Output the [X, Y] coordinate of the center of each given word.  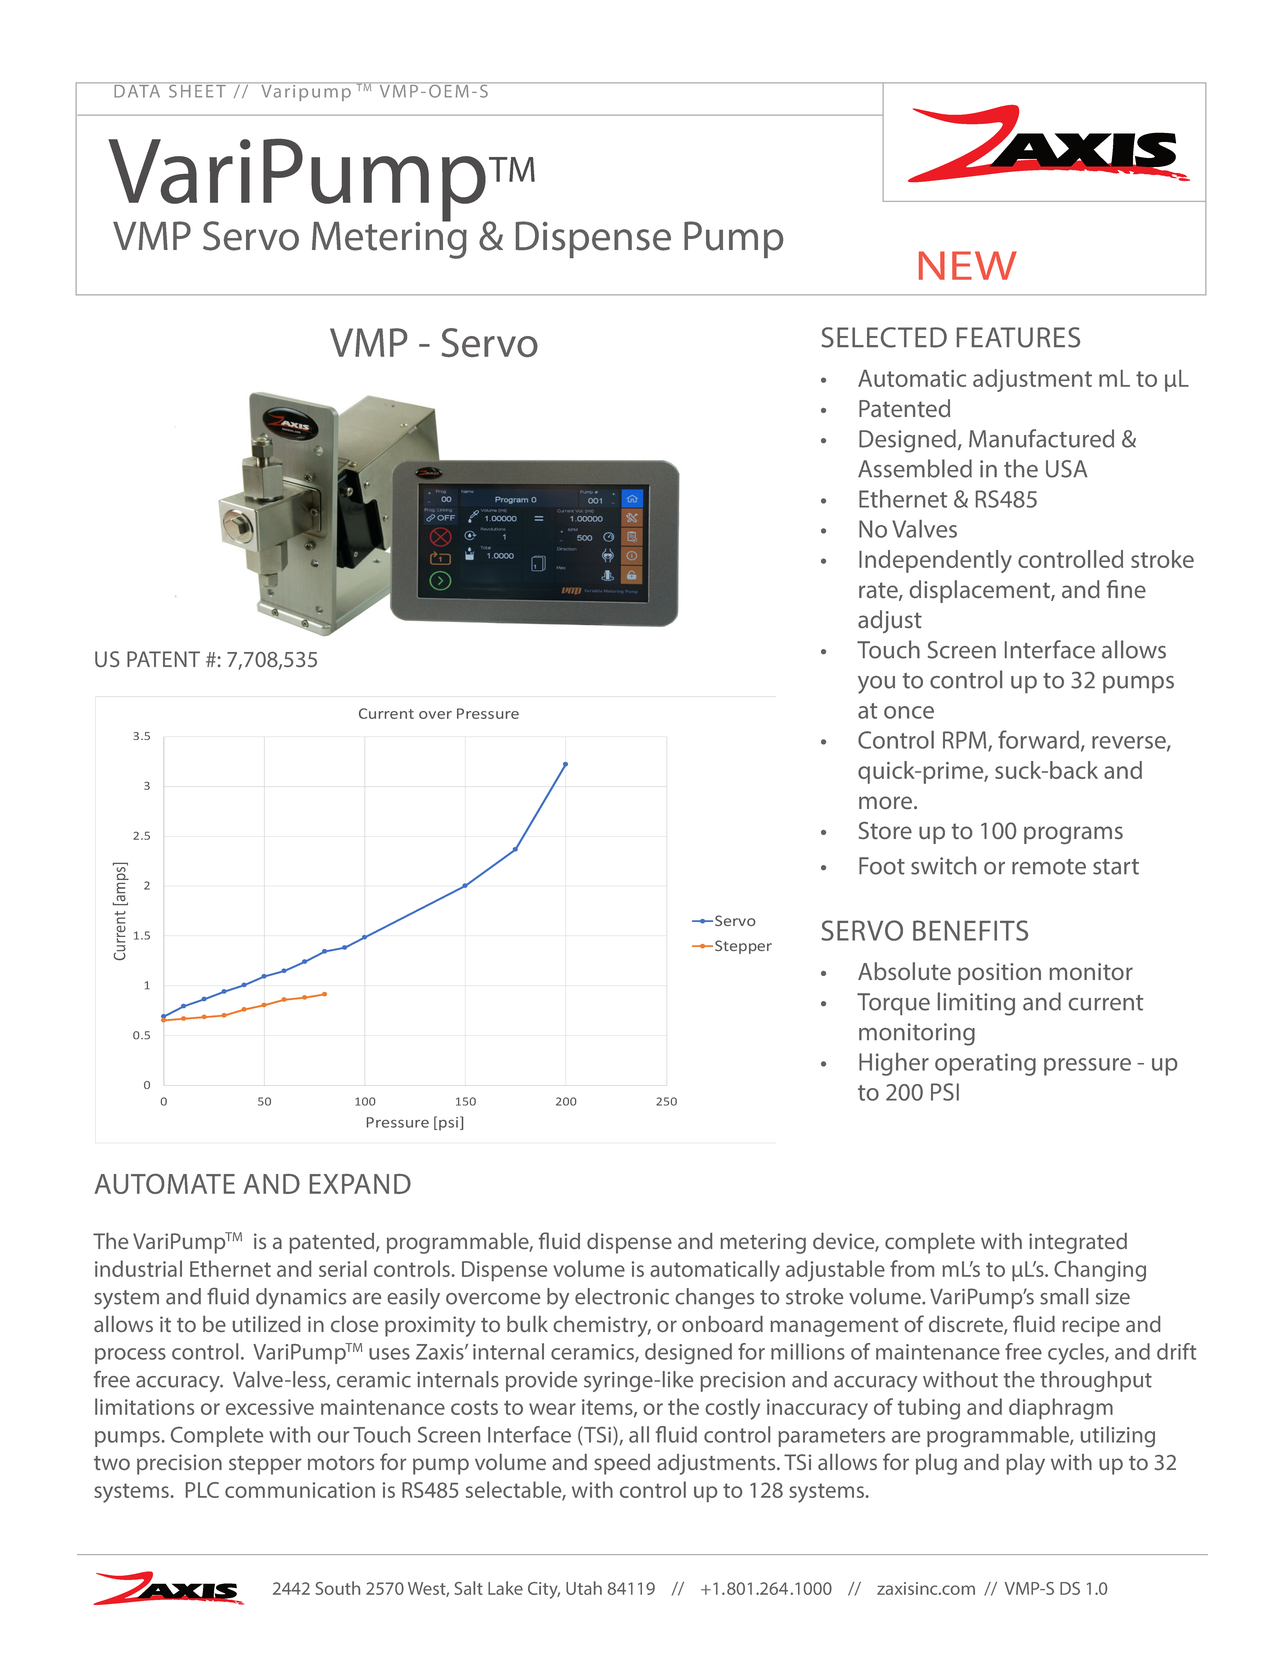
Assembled [915, 468]
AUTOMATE [164, 1184]
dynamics [301, 1298]
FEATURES [1018, 337]
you [876, 685]
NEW [968, 265]
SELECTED [884, 337]
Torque [893, 1004]
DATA [137, 90]
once [909, 712]
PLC [202, 1490]
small [1064, 1296]
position [999, 974]
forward [1038, 739]
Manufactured [1041, 438]
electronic [622, 1296]
